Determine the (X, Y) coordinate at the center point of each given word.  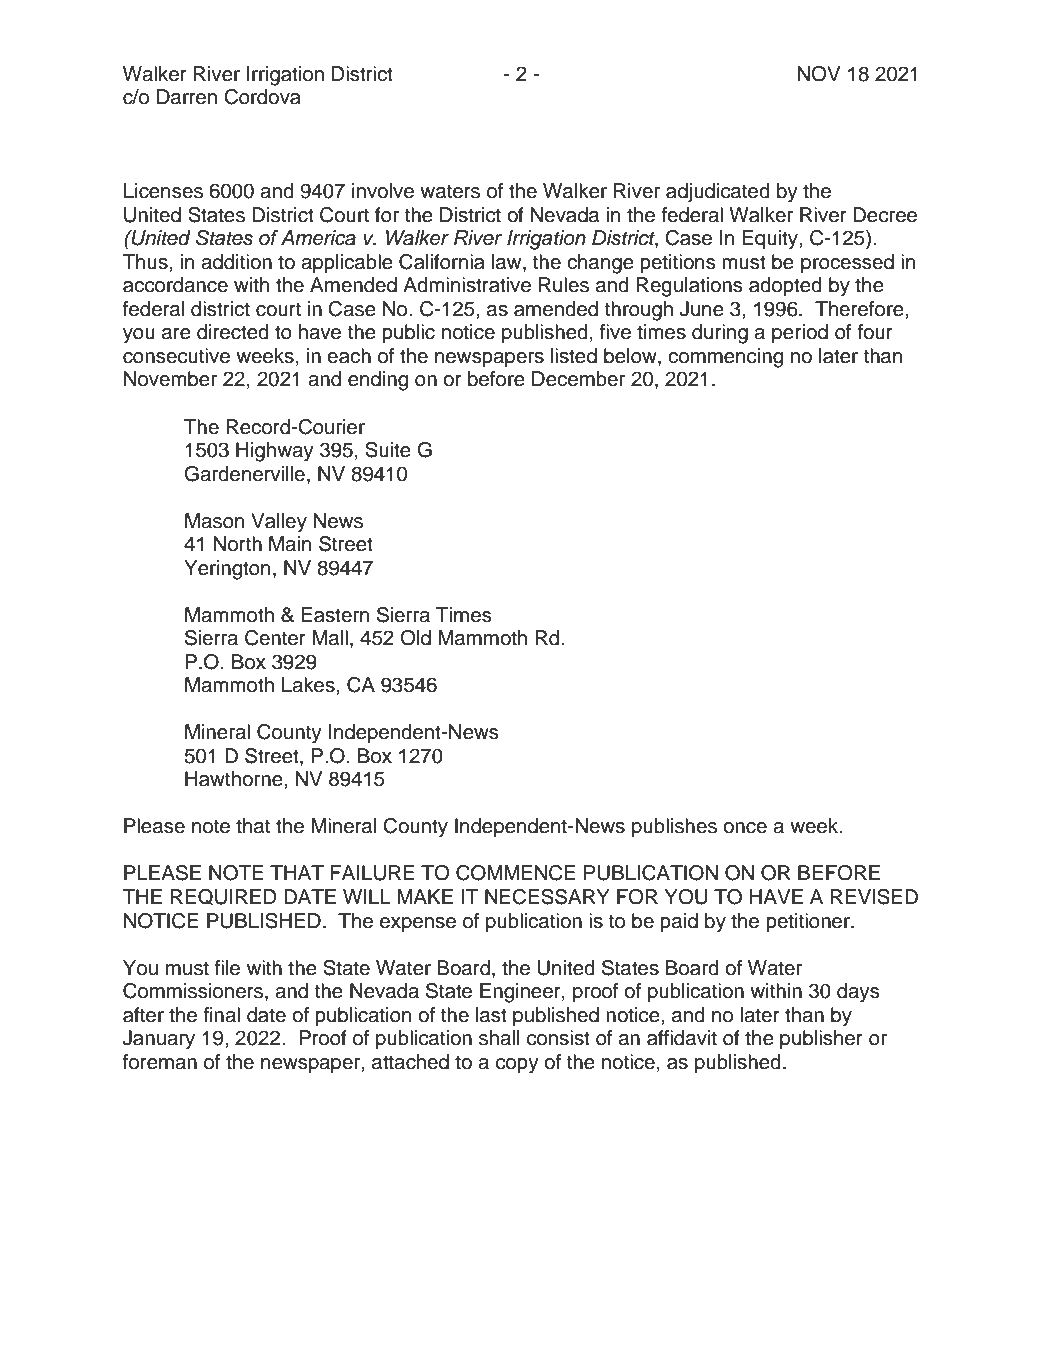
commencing (725, 358)
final (221, 1015)
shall (499, 1038)
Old (415, 638)
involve (383, 191)
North (237, 544)
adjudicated (718, 193)
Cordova (262, 97)
